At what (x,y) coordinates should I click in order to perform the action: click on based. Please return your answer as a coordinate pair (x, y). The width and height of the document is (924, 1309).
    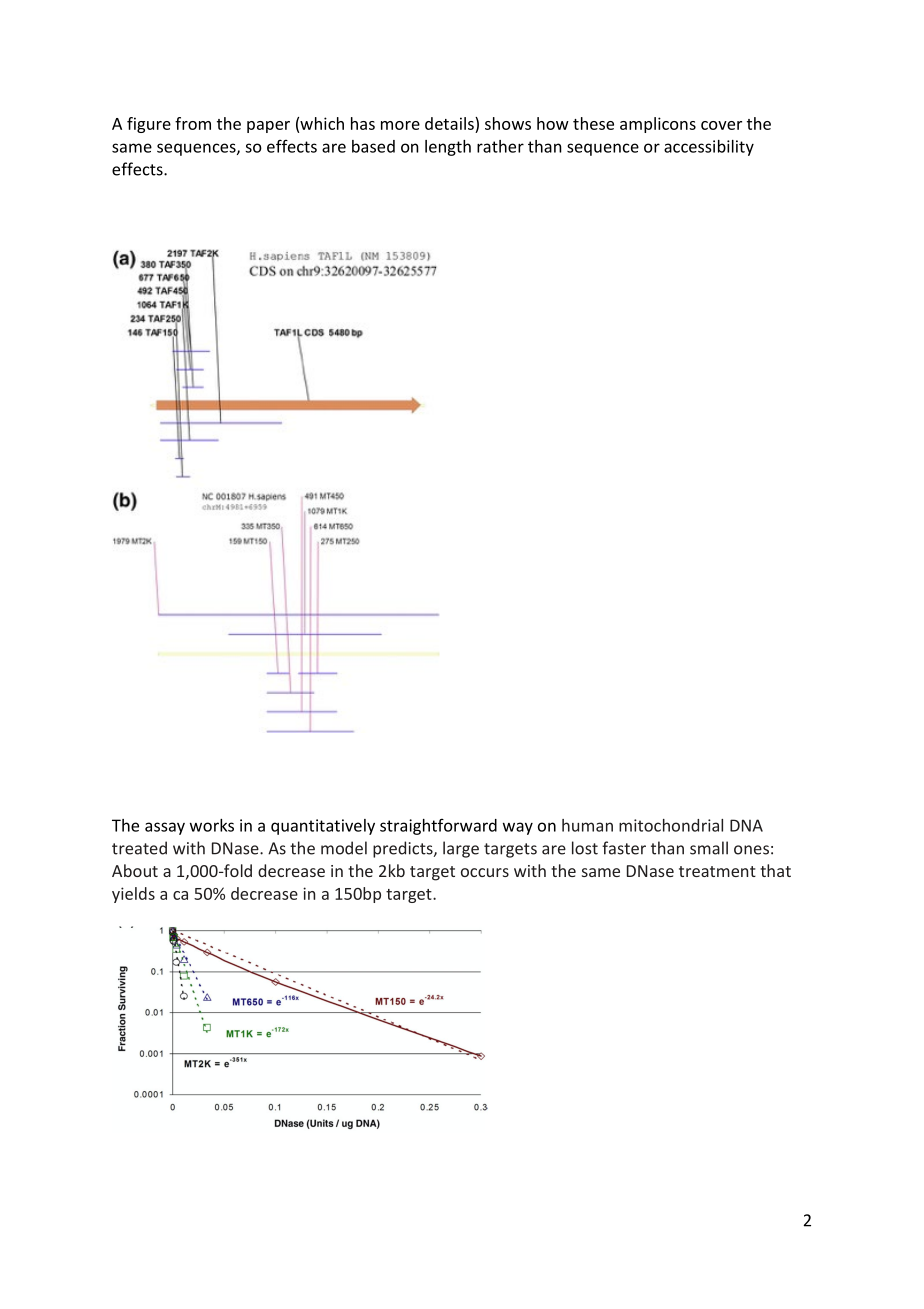
    Looking at the image, I should click on (373, 146).
